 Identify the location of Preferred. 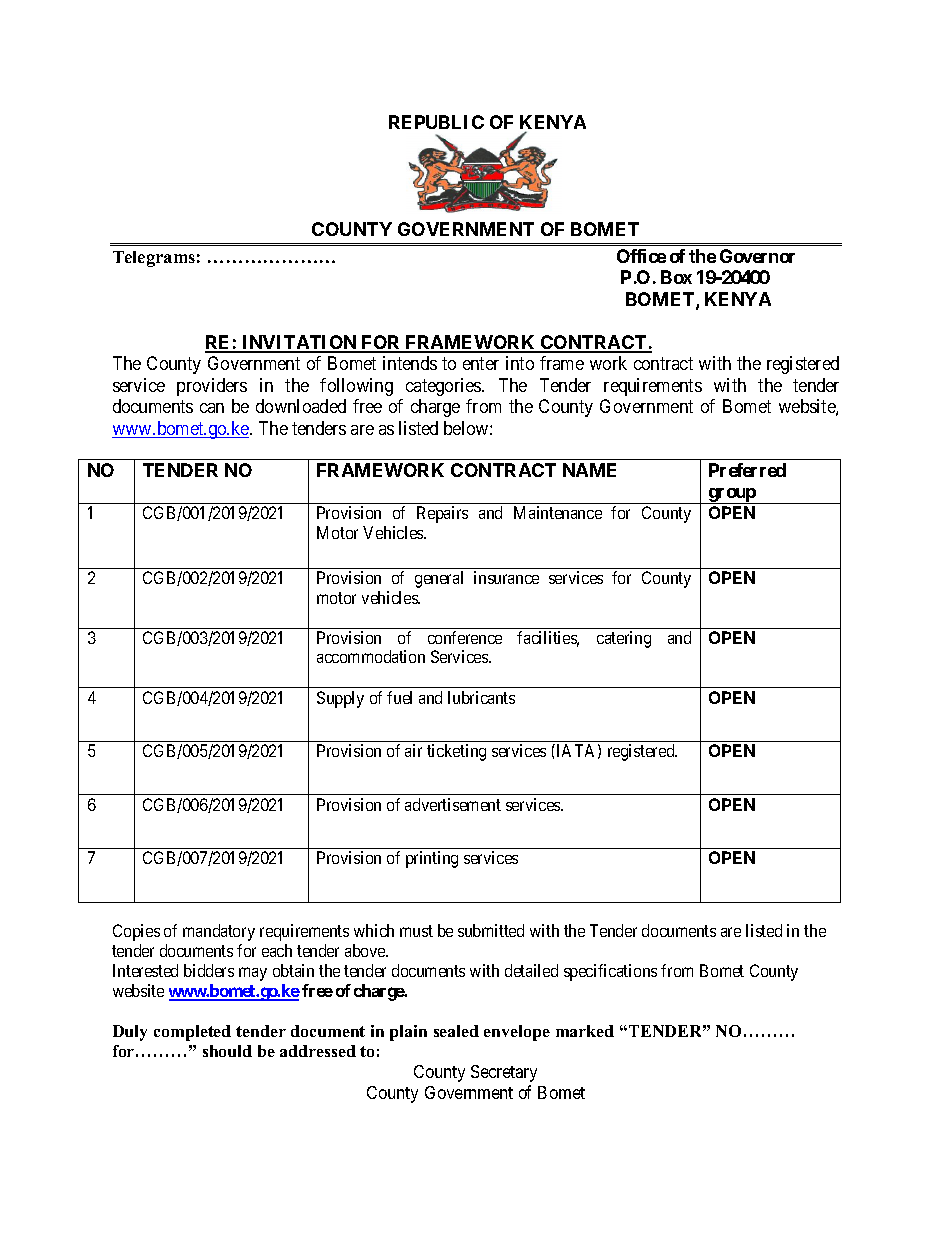
(747, 470).
